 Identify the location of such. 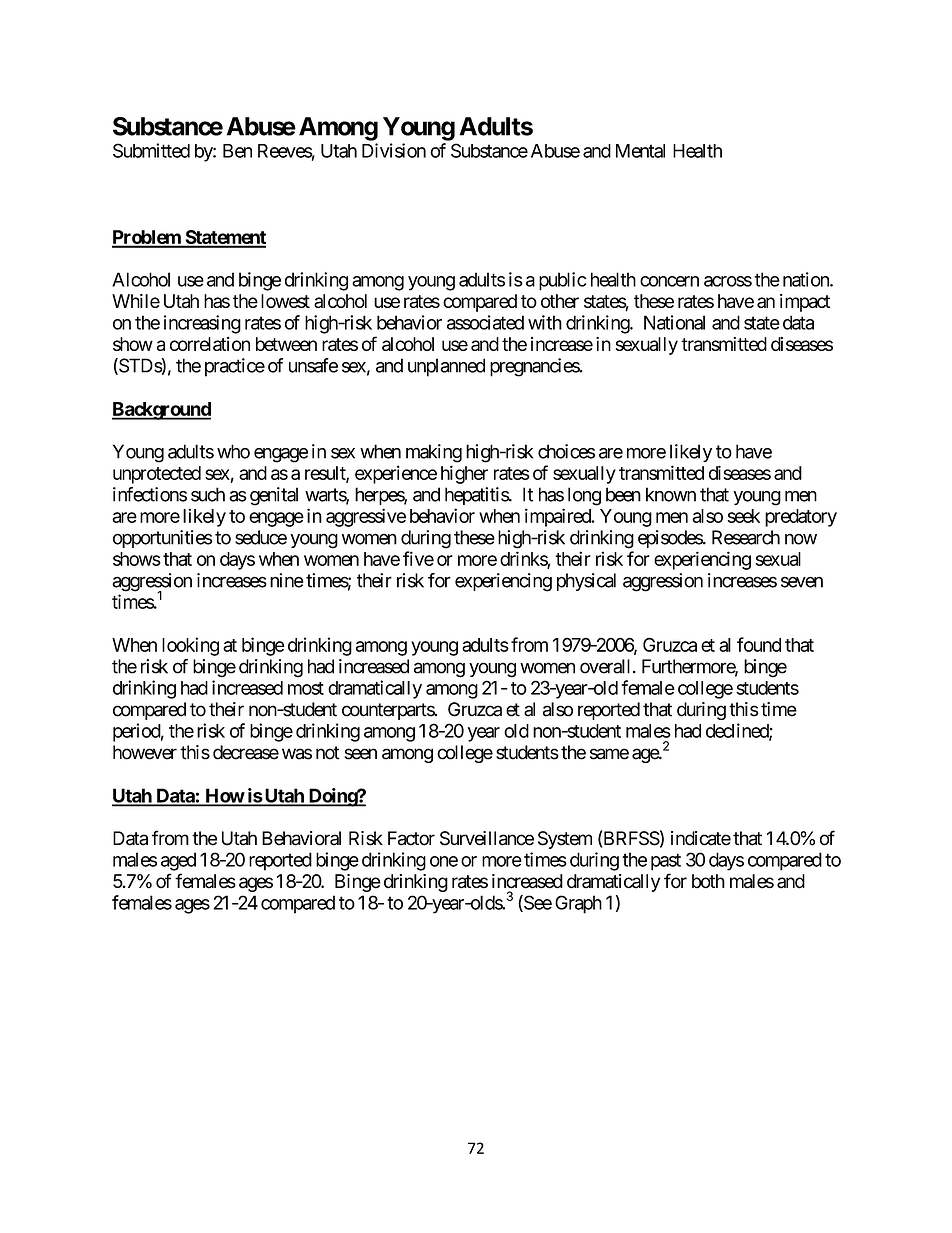
(208, 494).
